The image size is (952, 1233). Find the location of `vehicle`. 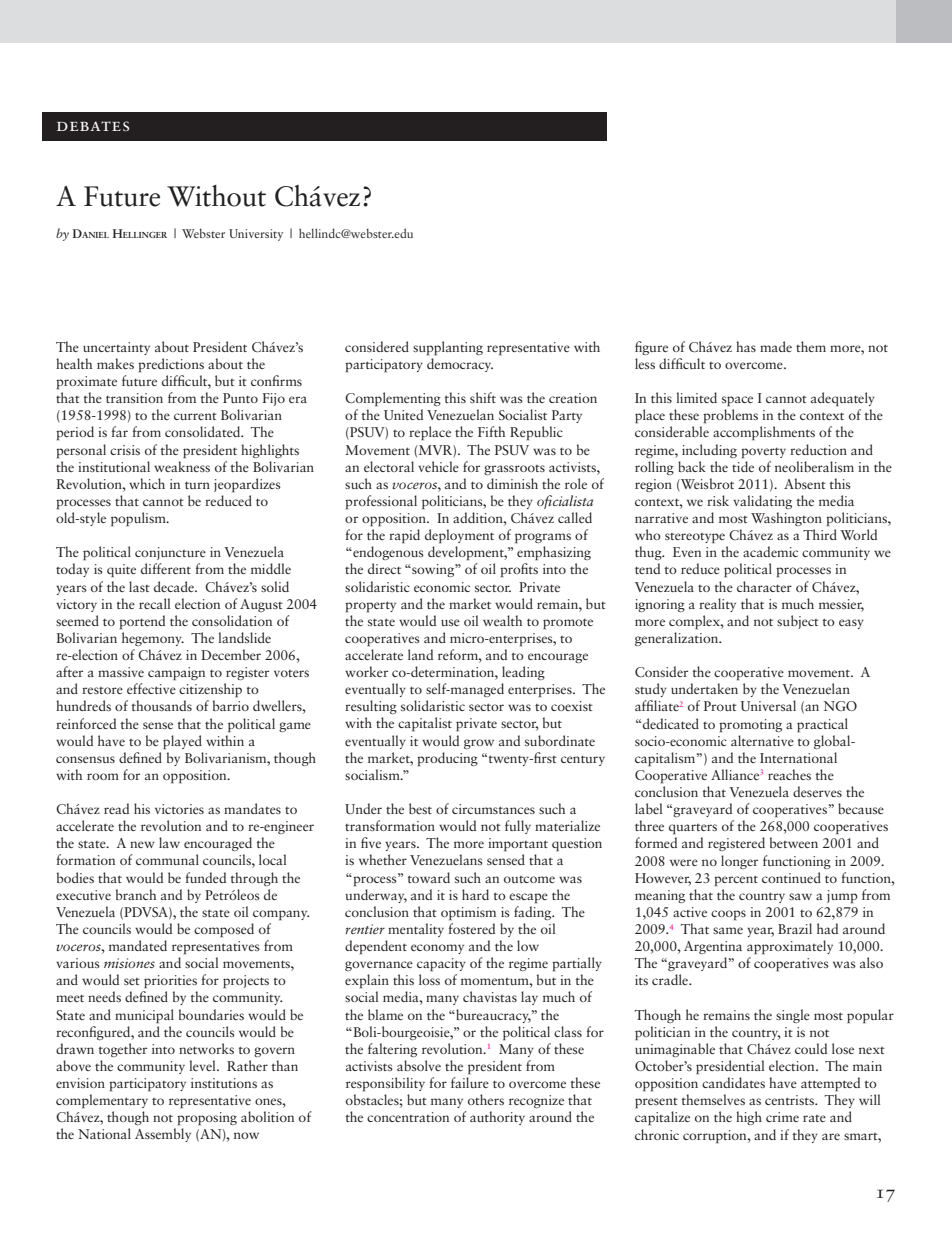

vehicle is located at coordinates (438, 466).
